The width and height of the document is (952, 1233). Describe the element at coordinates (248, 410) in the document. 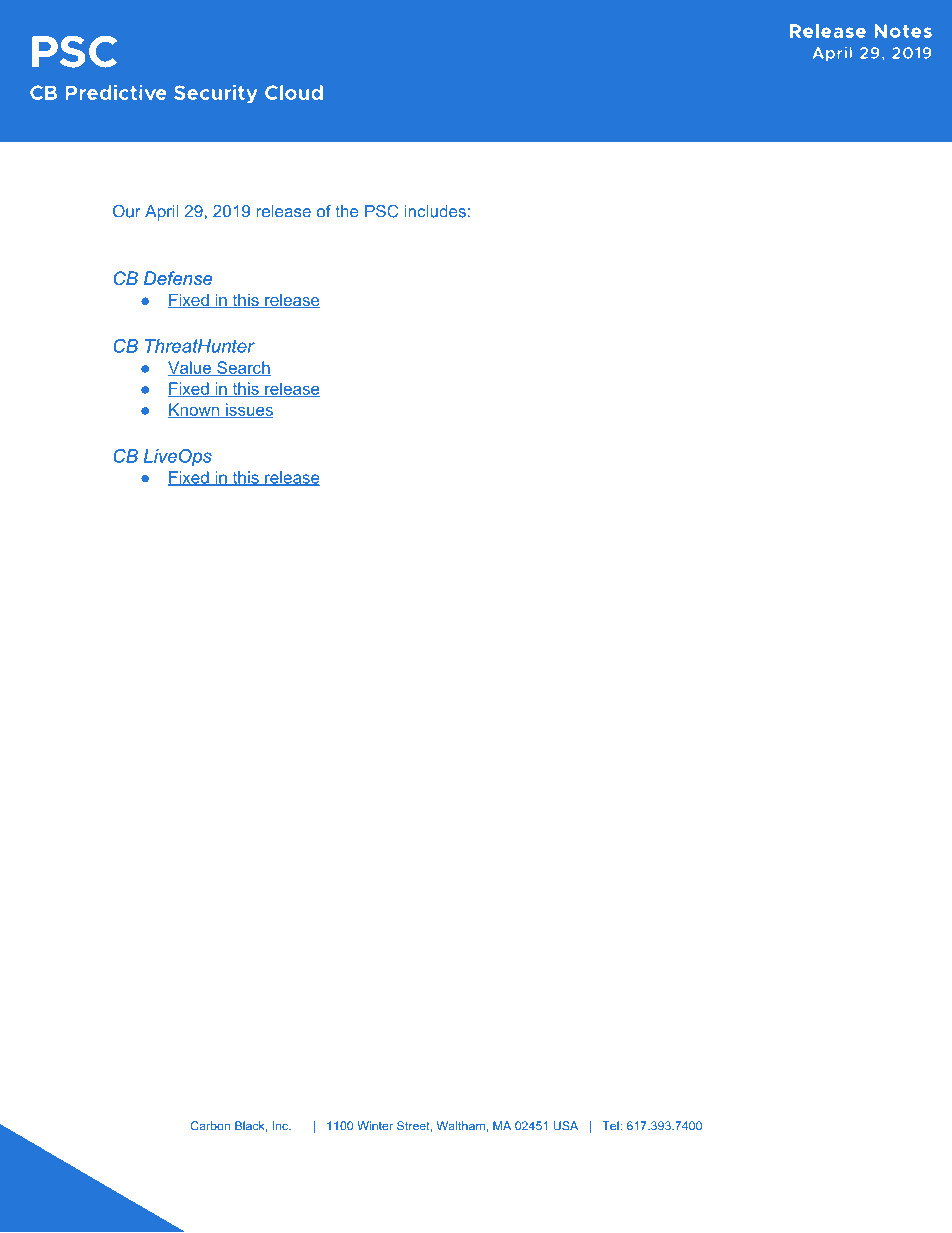

I see `issues` at that location.
